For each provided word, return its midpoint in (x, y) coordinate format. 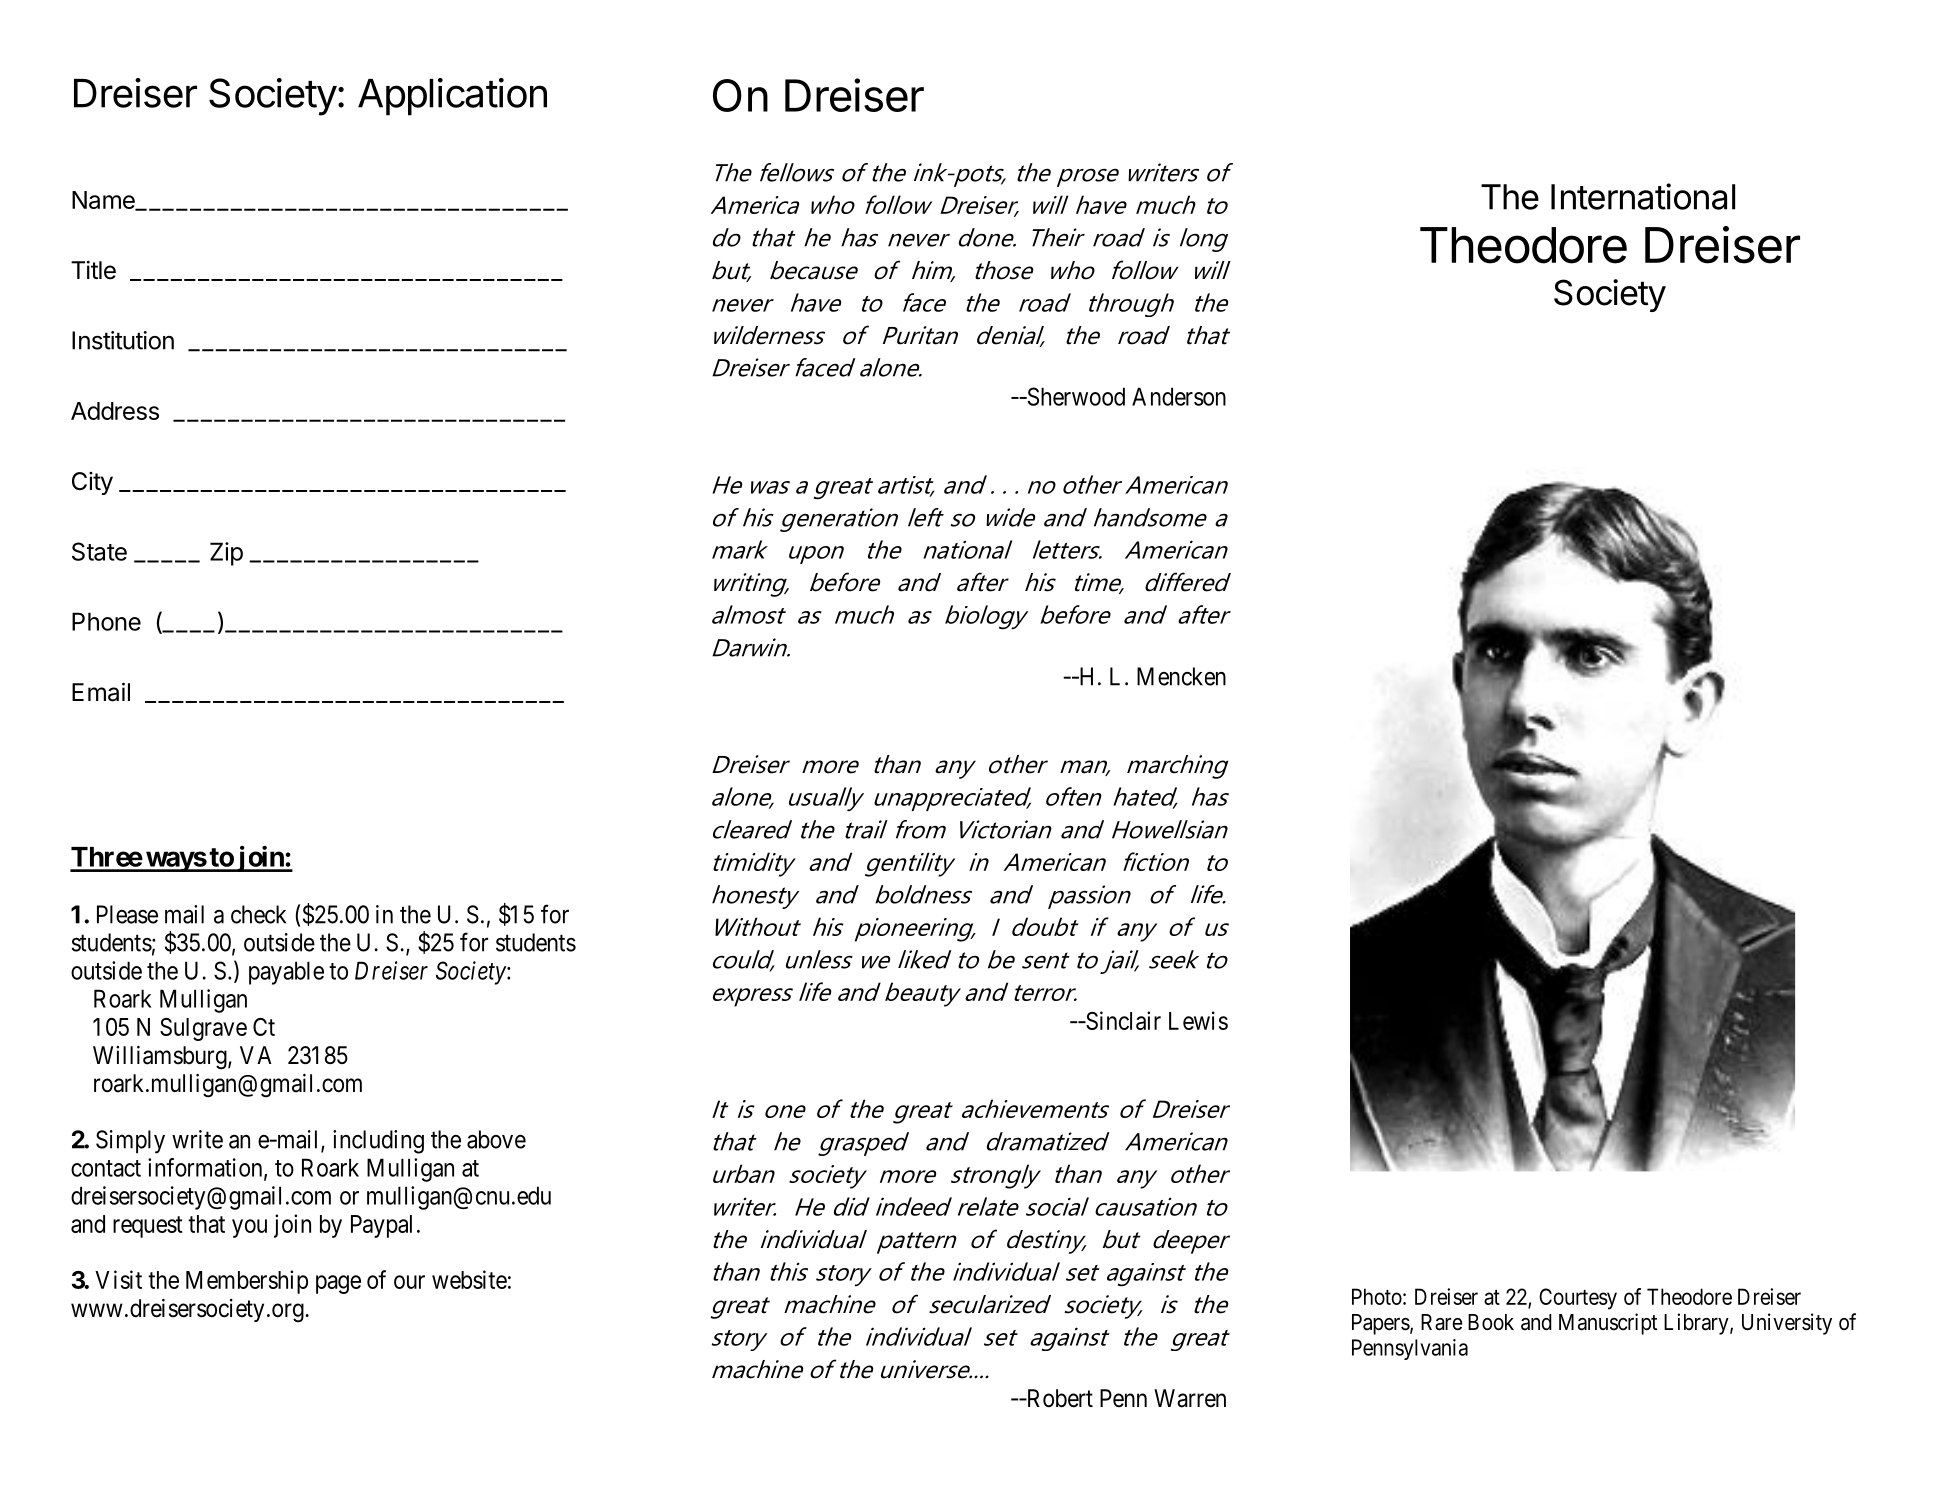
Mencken (1181, 676)
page (338, 1284)
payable (286, 973)
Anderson (1179, 396)
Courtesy (1578, 1299)
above (496, 1139)
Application (452, 97)
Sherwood (1075, 396)
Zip (226, 554)
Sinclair (1122, 1020)
